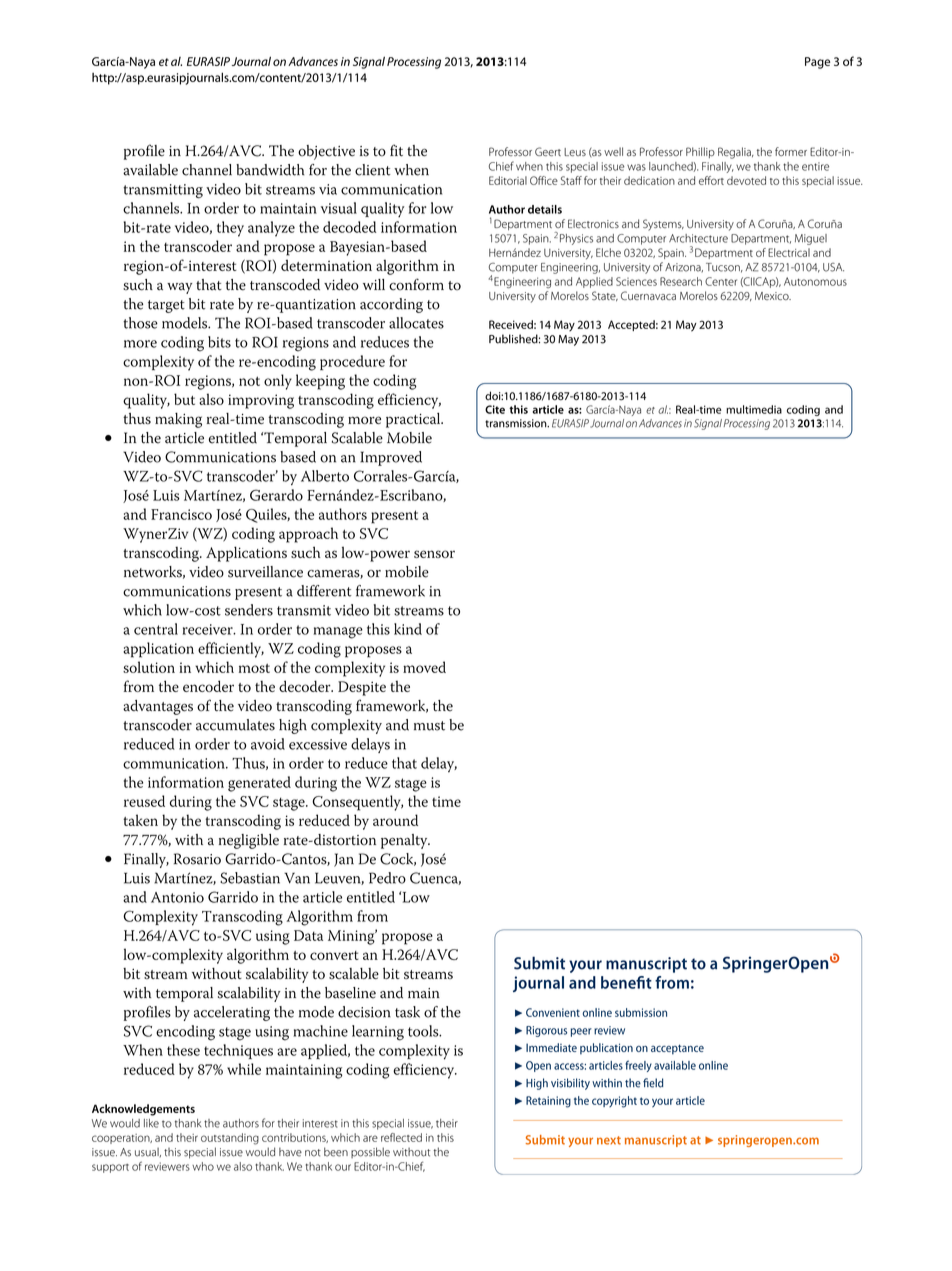 The width and height of the screenshot is (952, 1271). I want to click on bandwidth, so click(270, 170).
